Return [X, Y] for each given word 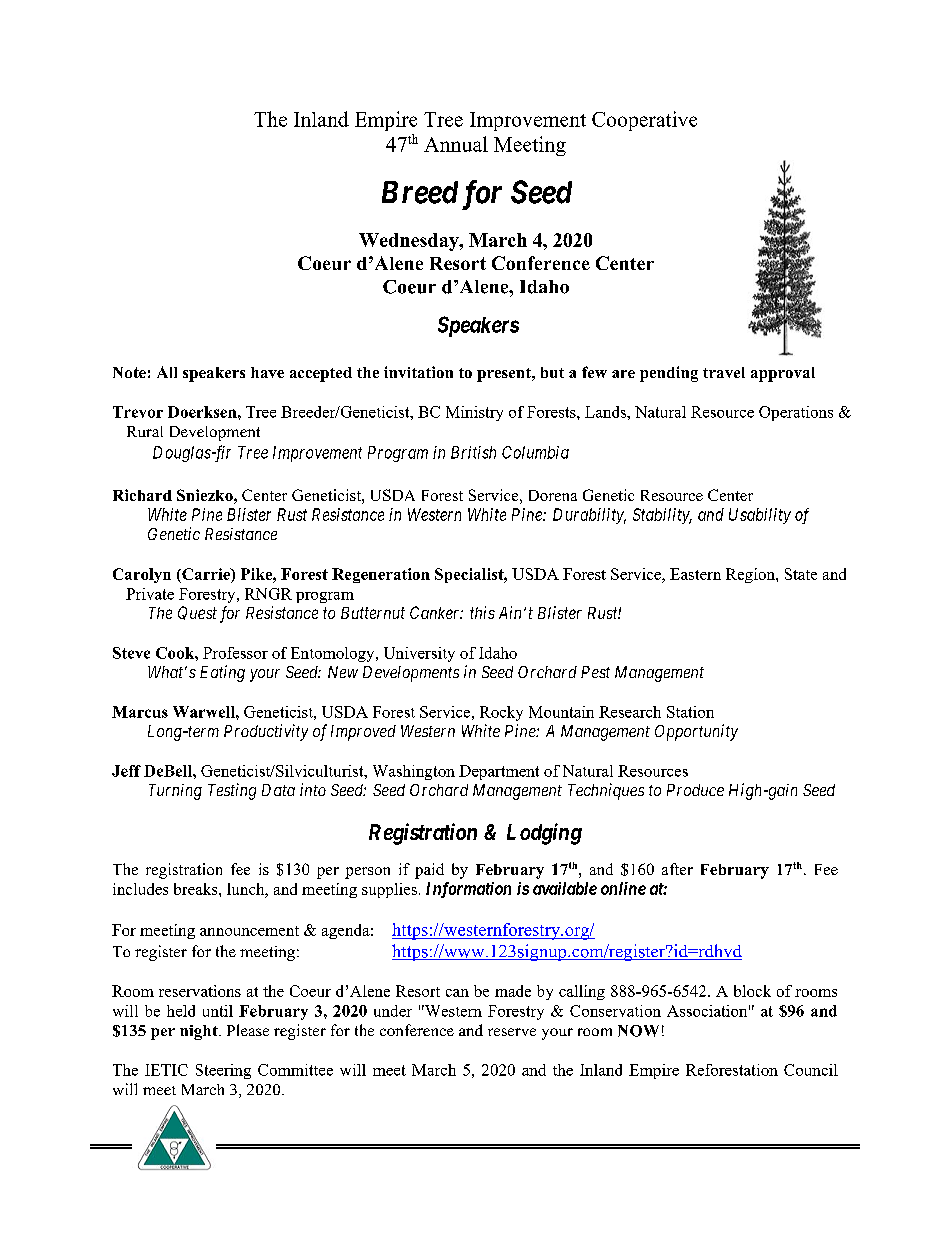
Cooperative [644, 121]
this [482, 612]
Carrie [206, 574]
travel [724, 372]
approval [783, 374]
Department [499, 772]
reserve [512, 1032]
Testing [232, 791]
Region [751, 575]
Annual [456, 144]
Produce [695, 790]
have [267, 372]
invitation [418, 372]
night [200, 1032]
